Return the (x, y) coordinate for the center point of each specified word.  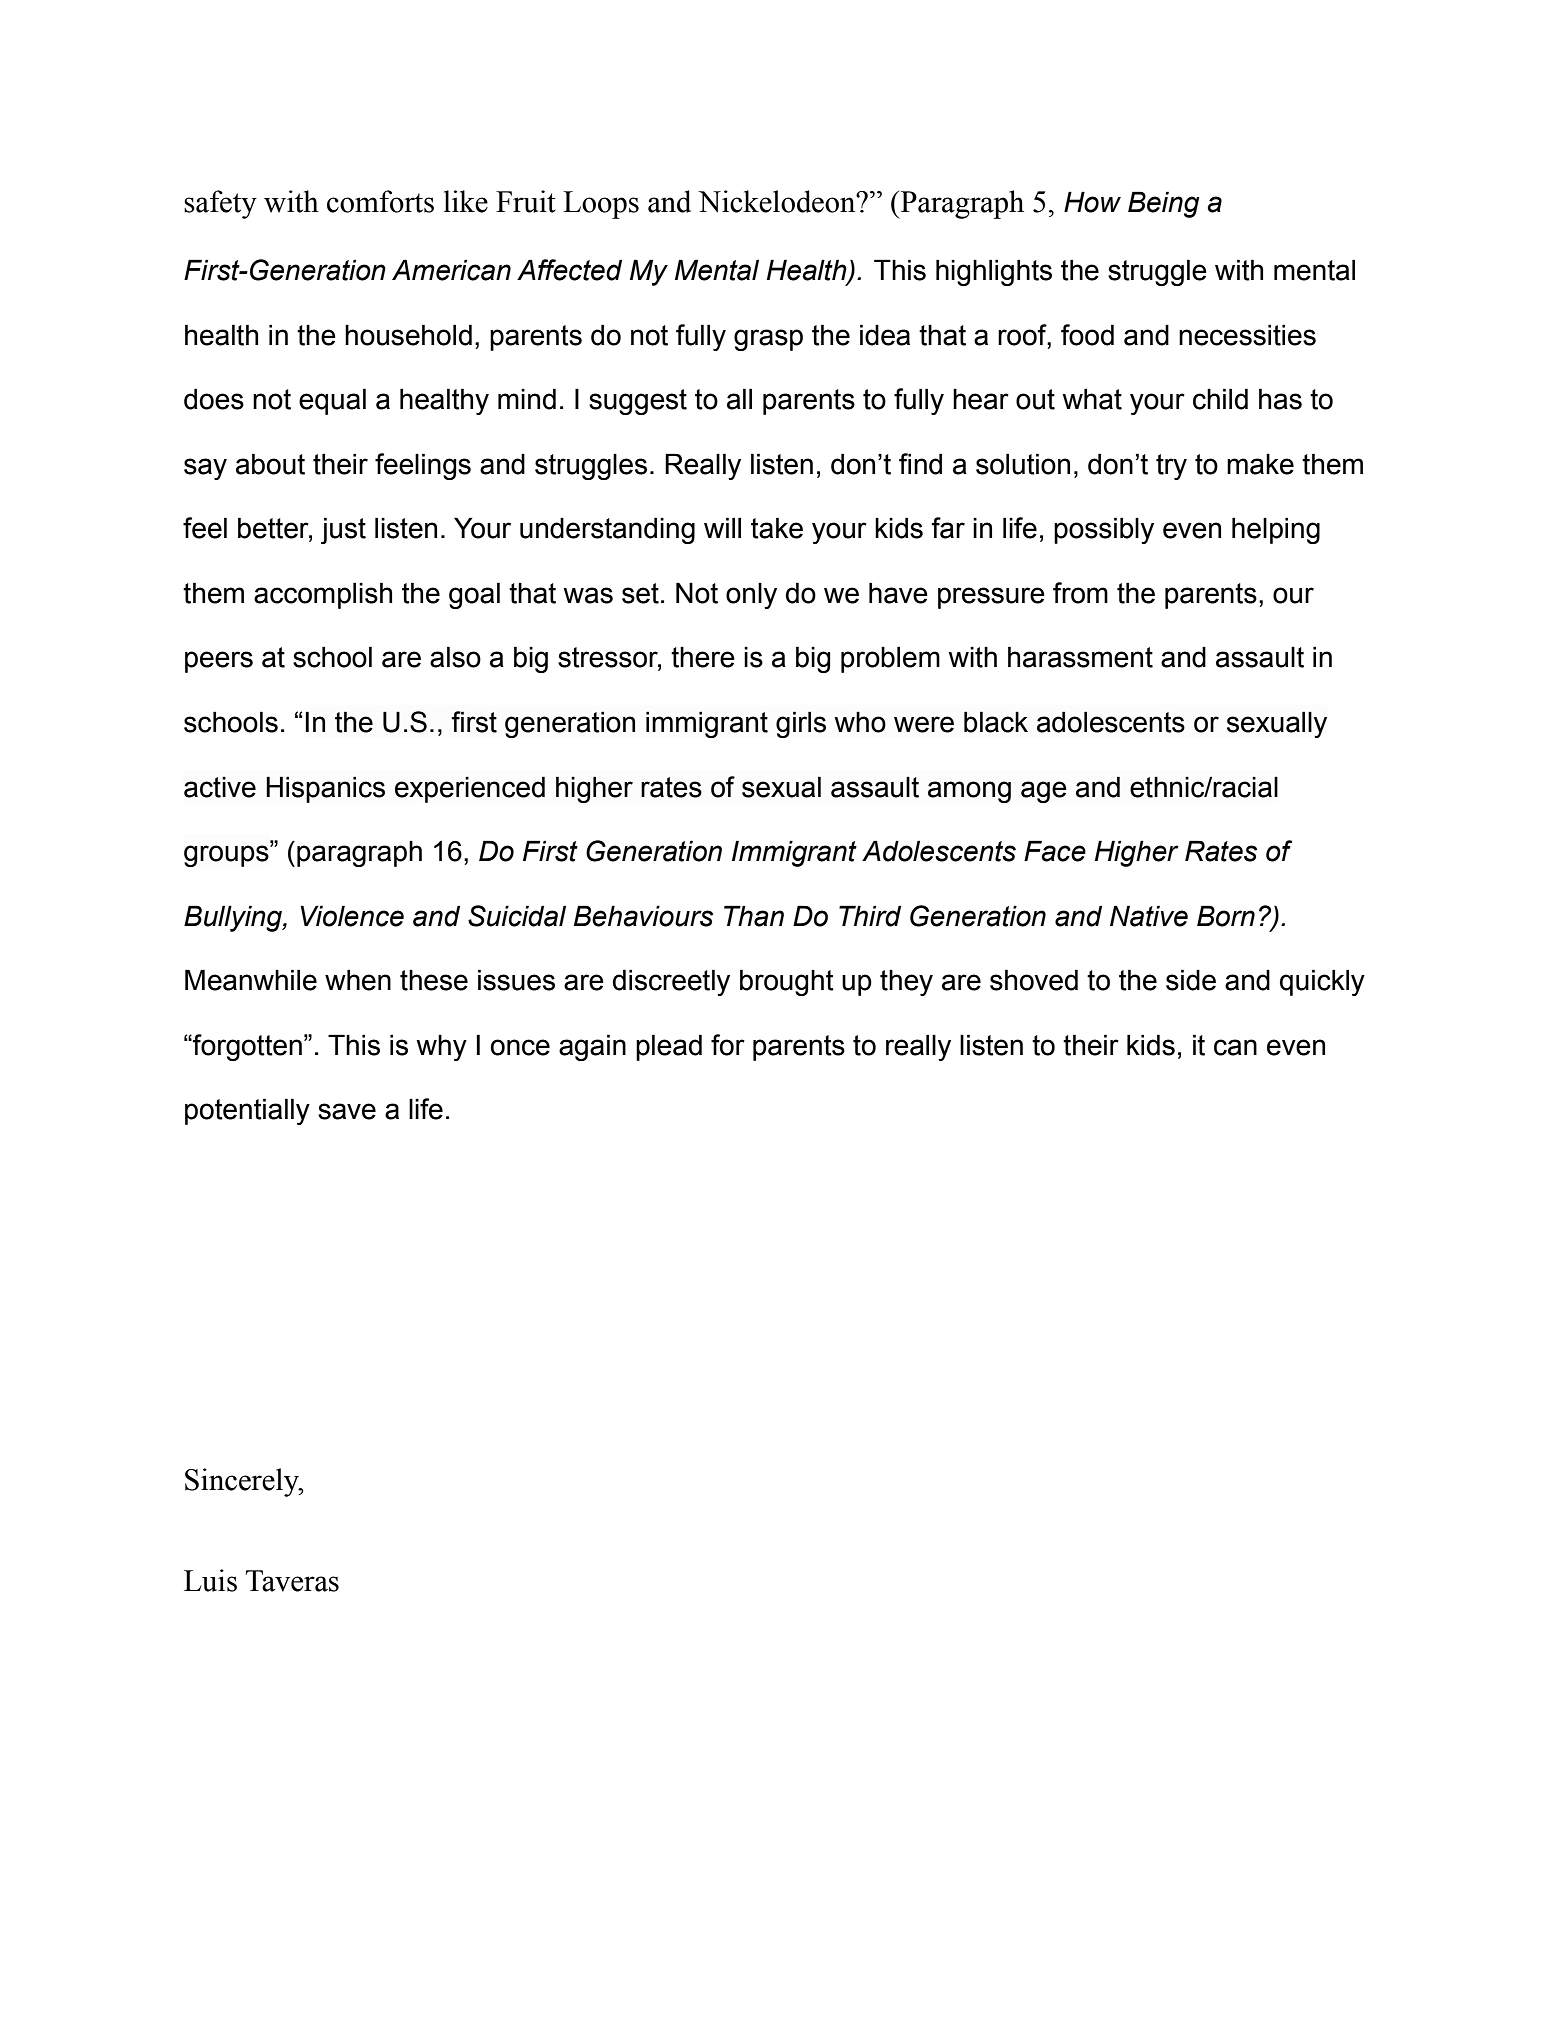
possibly (1104, 530)
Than (754, 916)
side (1191, 980)
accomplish (323, 595)
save (347, 1111)
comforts (380, 201)
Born (1226, 916)
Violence (352, 916)
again (592, 1047)
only (751, 595)
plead (669, 1047)
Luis (210, 1580)
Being (1163, 204)
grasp (768, 340)
